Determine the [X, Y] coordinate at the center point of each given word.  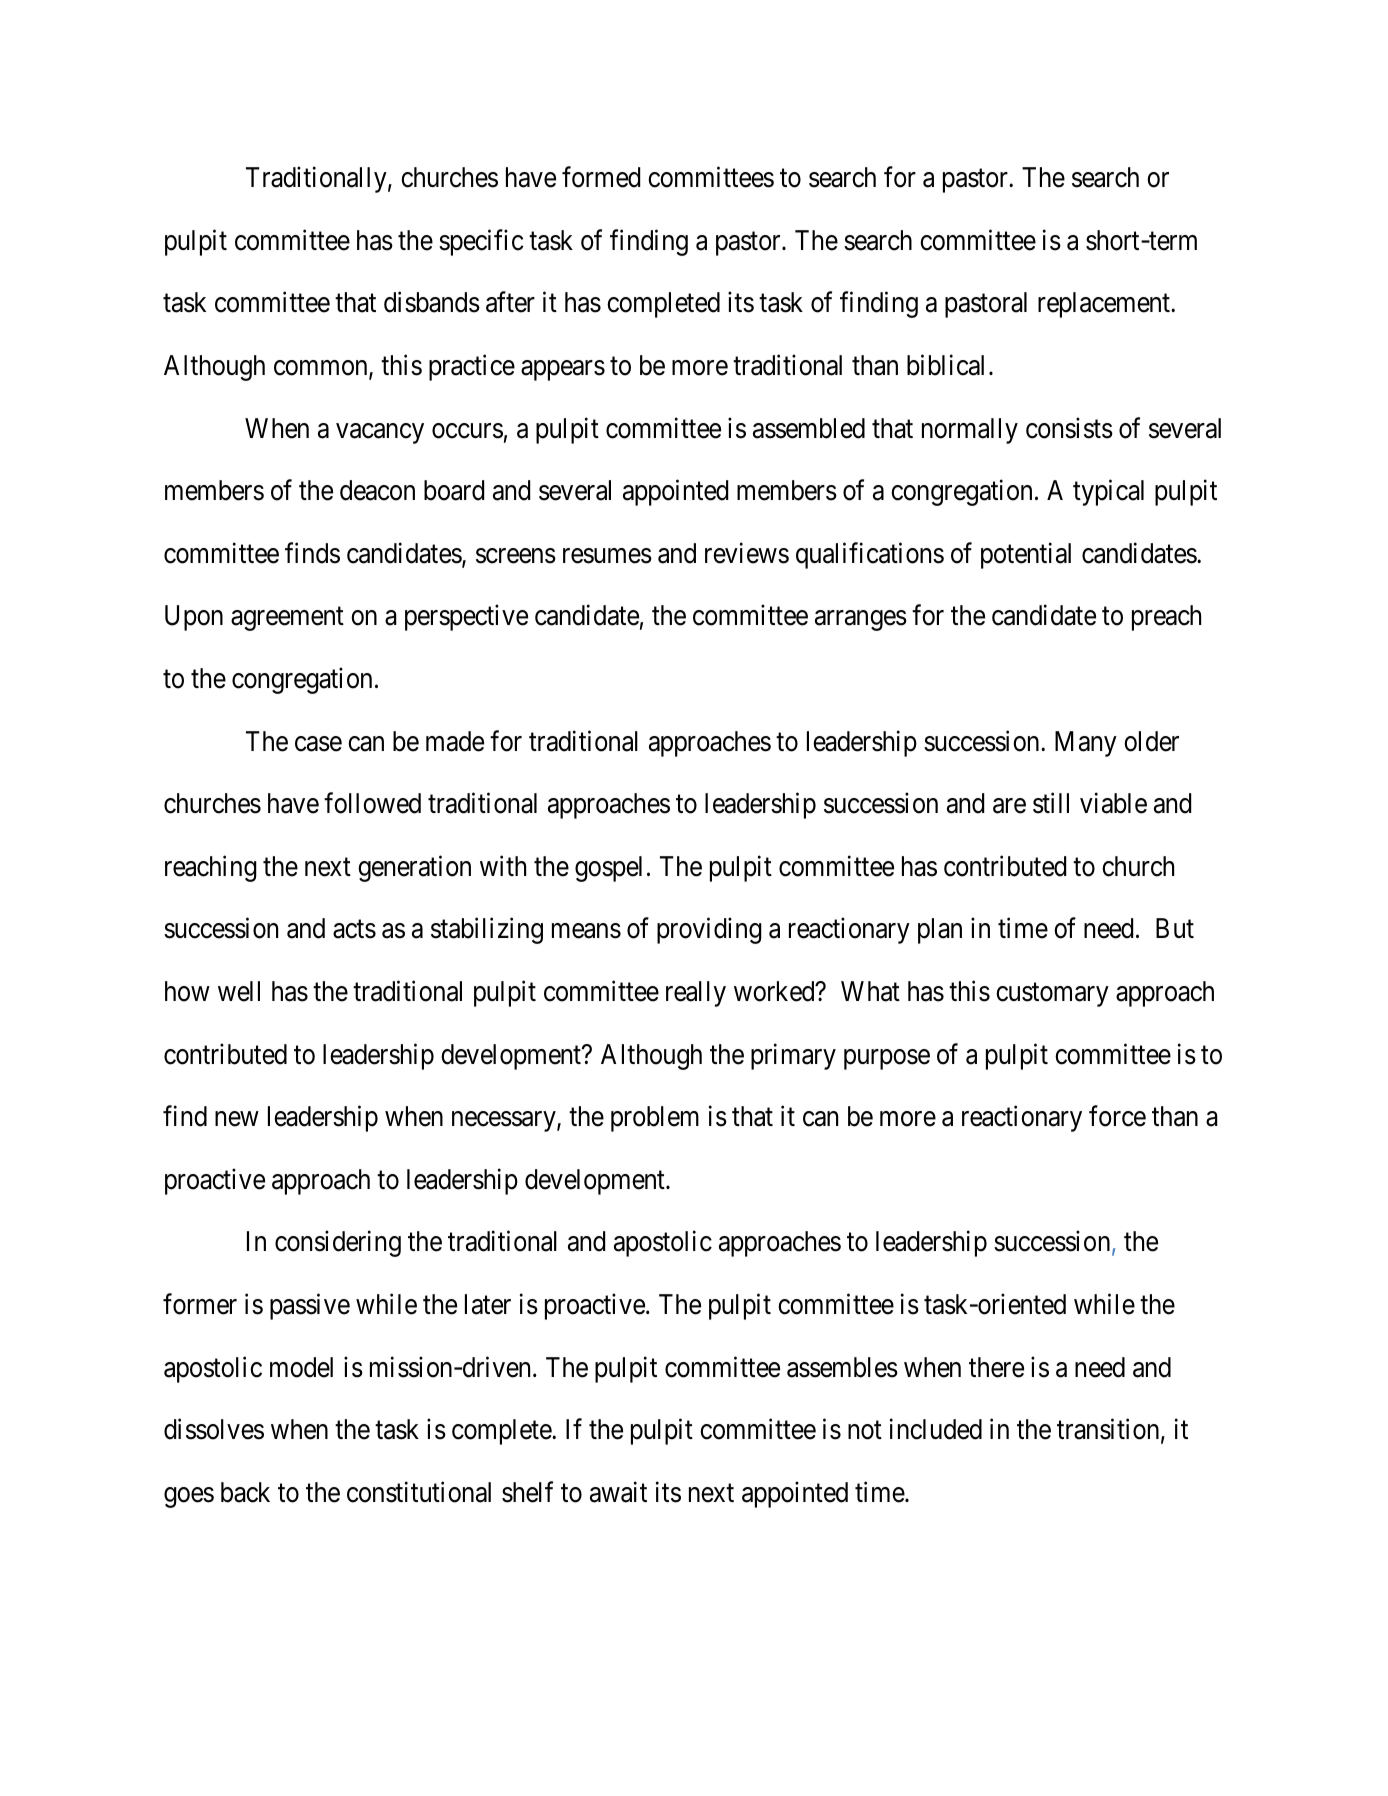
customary [1052, 995]
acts [354, 930]
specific [481, 242]
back [245, 1492]
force [1117, 1116]
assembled [809, 428]
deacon [377, 490]
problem [655, 1119]
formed [601, 177]
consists [1069, 428]
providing [709, 931]
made [455, 741]
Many [1086, 744]
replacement [1105, 305]
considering [338, 1244]
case [318, 744]
